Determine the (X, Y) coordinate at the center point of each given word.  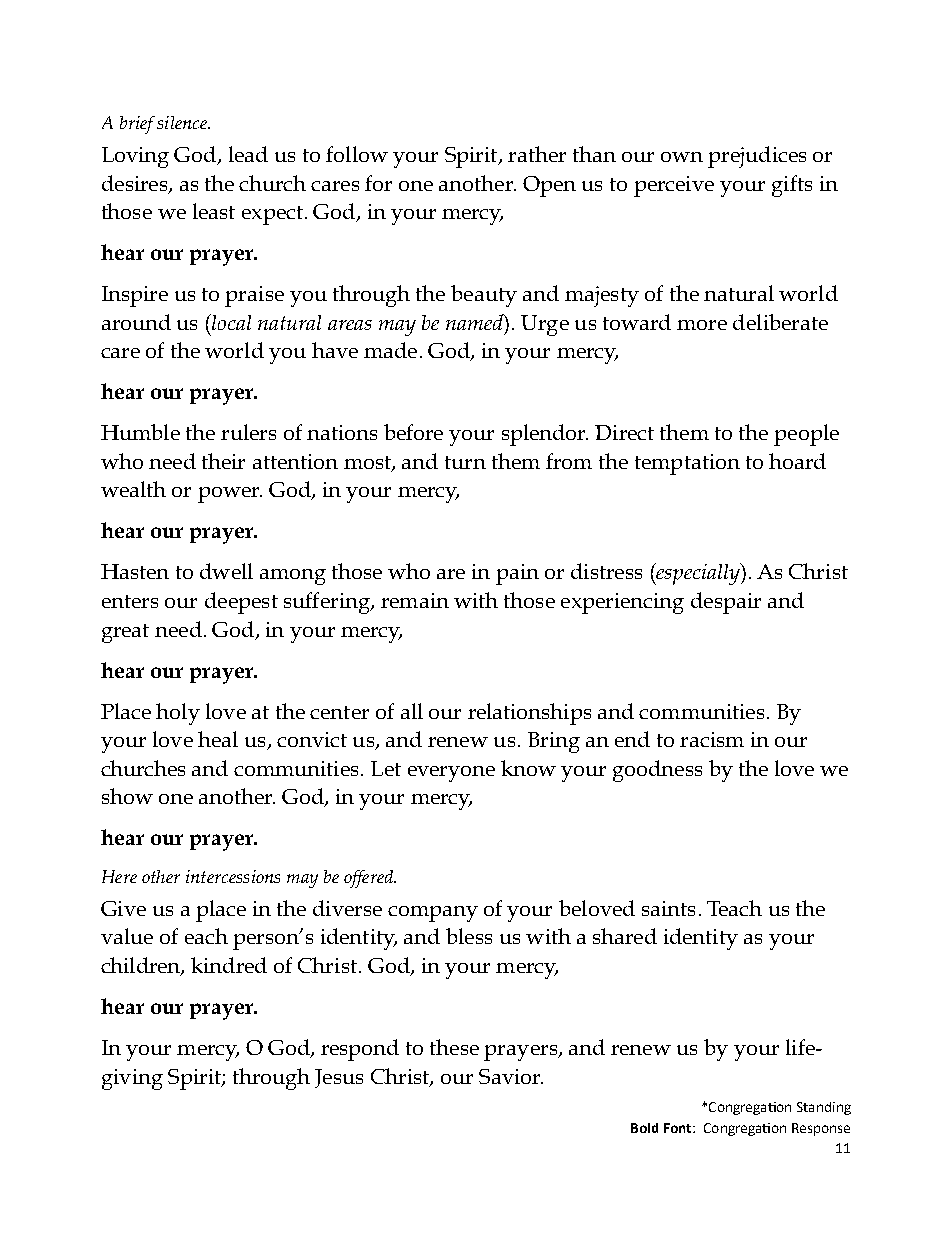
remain (415, 600)
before (413, 432)
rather (537, 154)
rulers (248, 432)
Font (679, 1128)
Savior (511, 1076)
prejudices (757, 157)
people (806, 435)
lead (248, 154)
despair (726, 603)
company (433, 914)
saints (668, 908)
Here (119, 876)
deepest (241, 603)
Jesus (339, 1078)
